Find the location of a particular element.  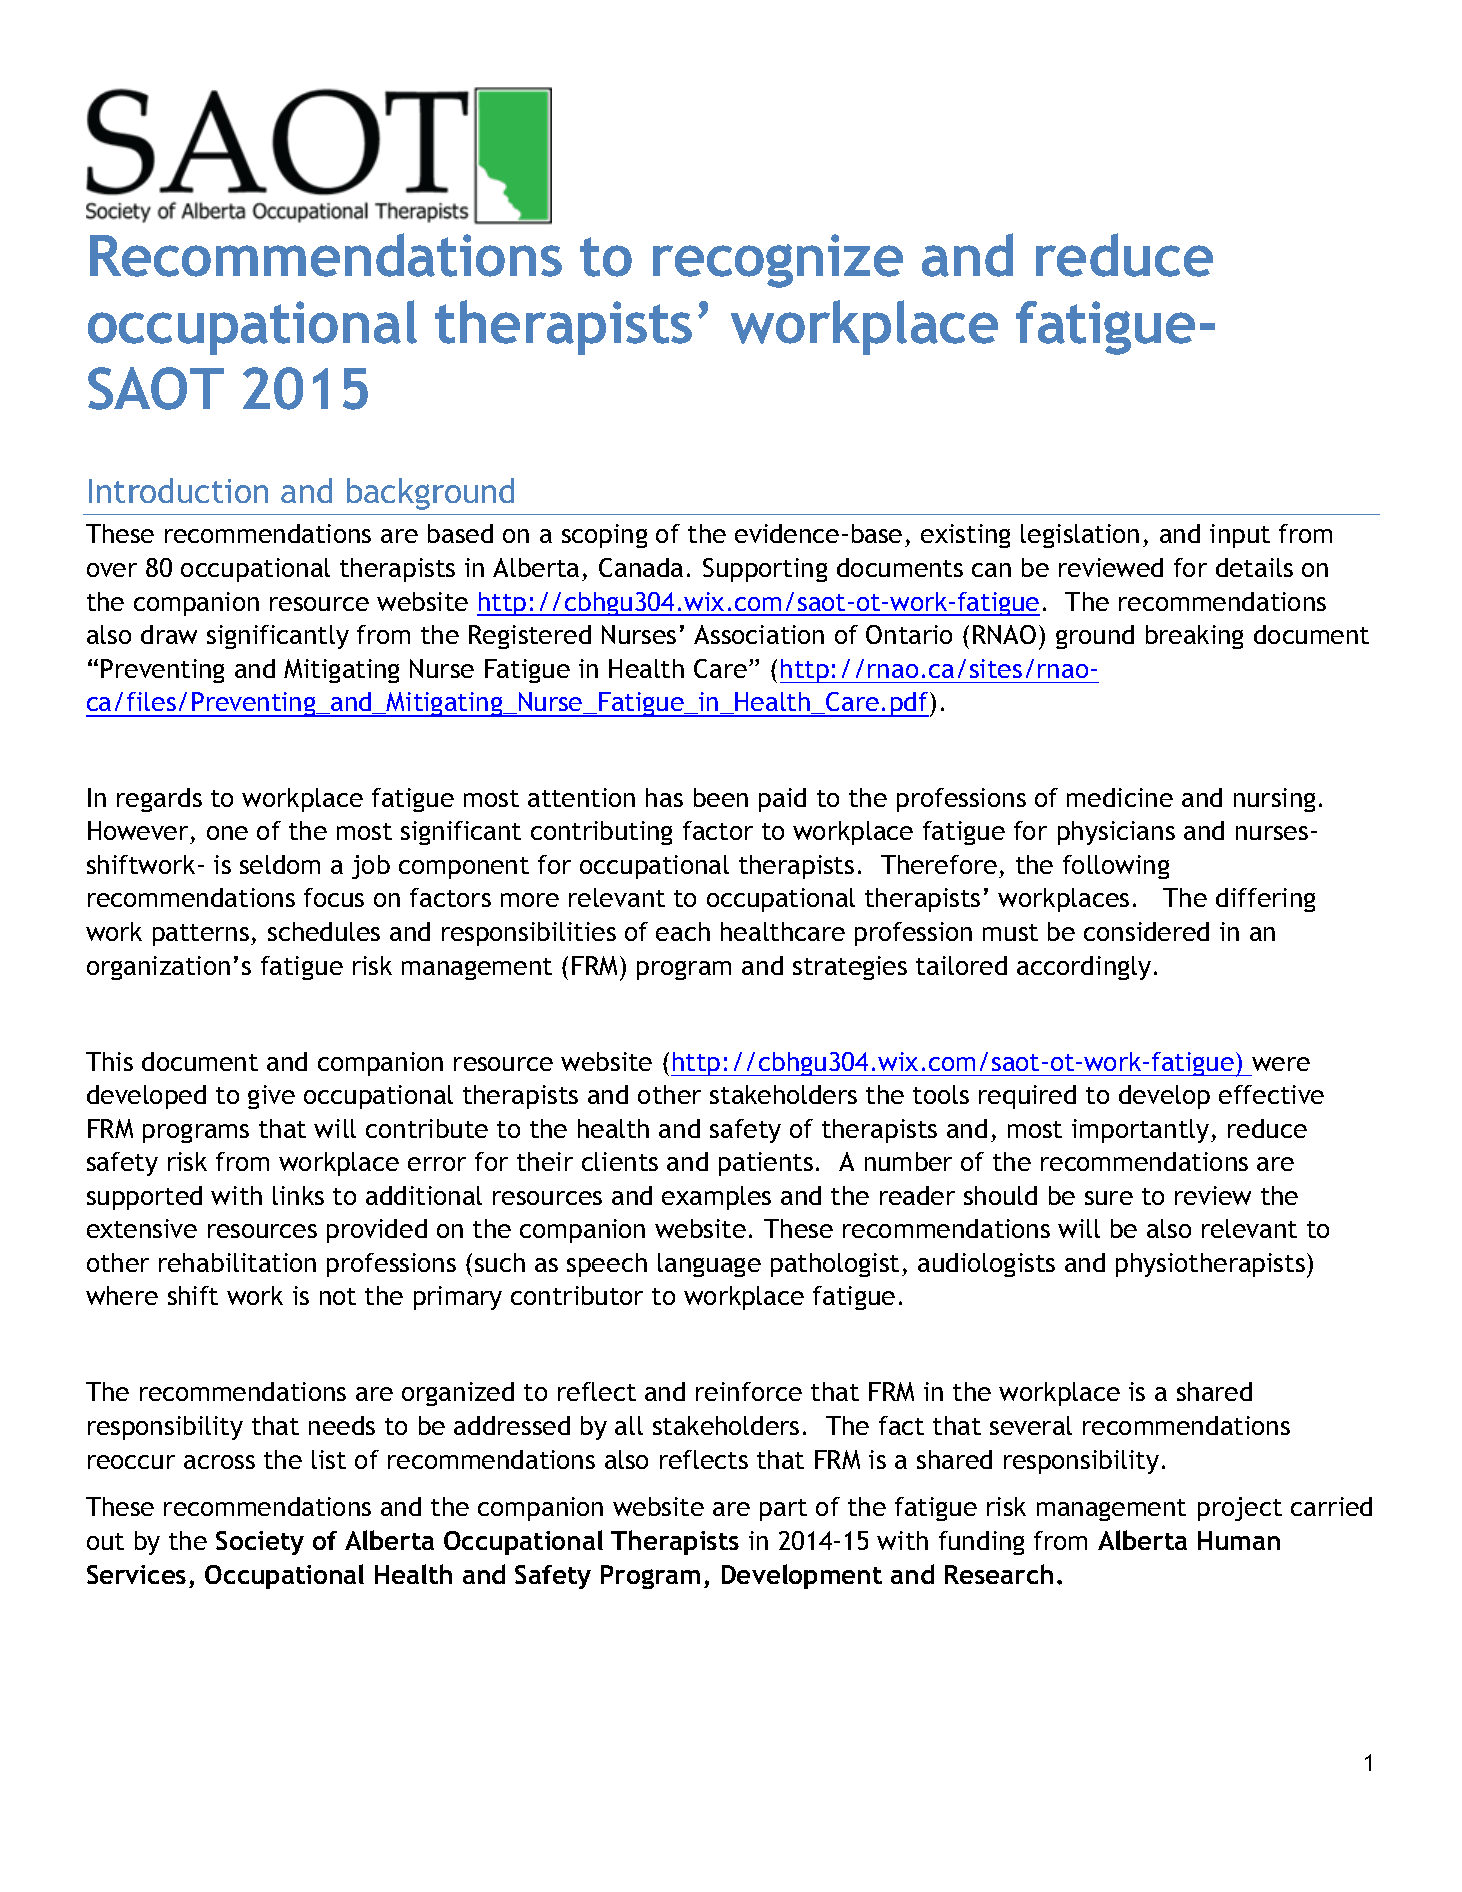

rehabilitation is located at coordinates (237, 1262).
